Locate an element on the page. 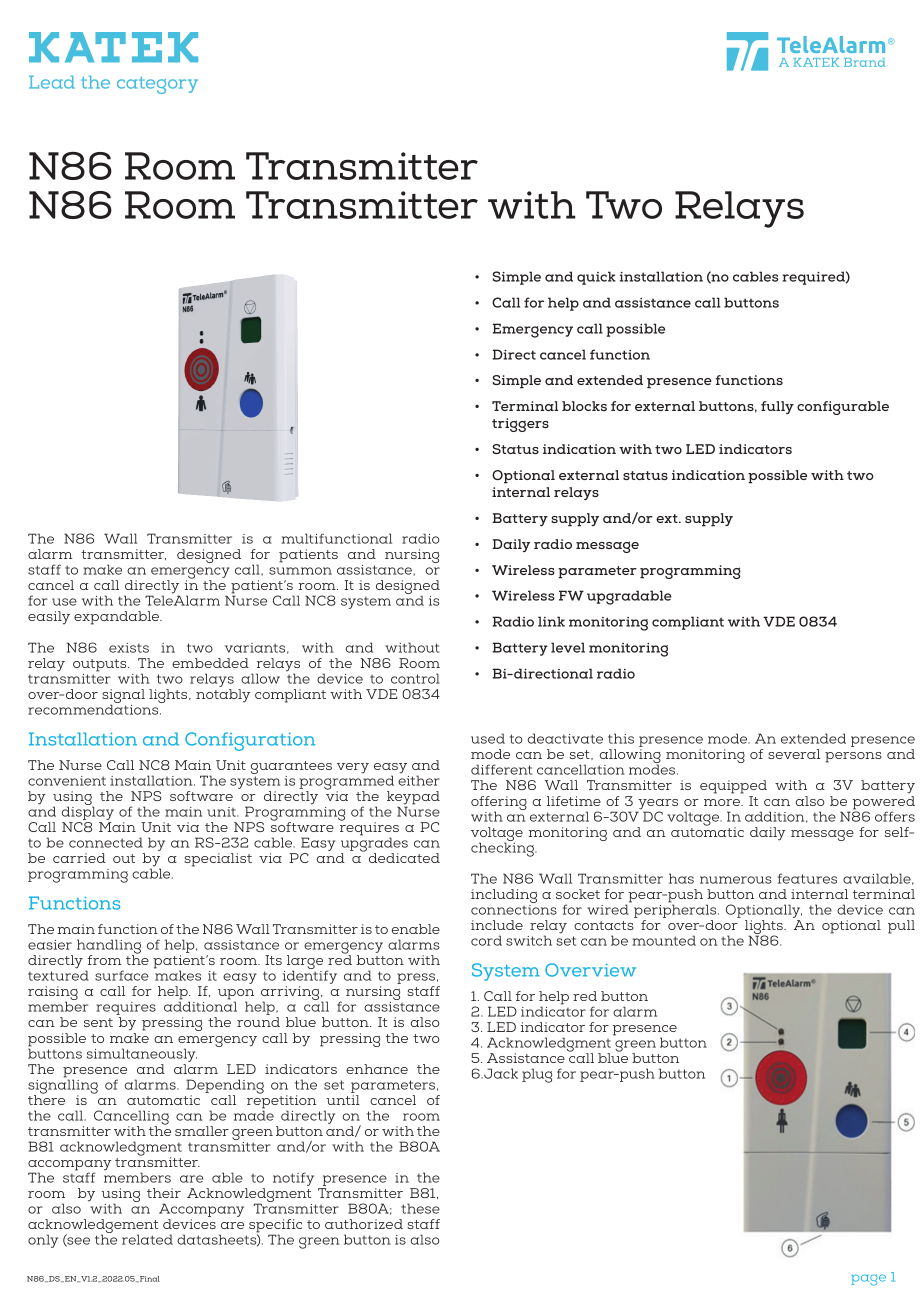 This image has width=924, height=1308. quick is located at coordinates (596, 278).
